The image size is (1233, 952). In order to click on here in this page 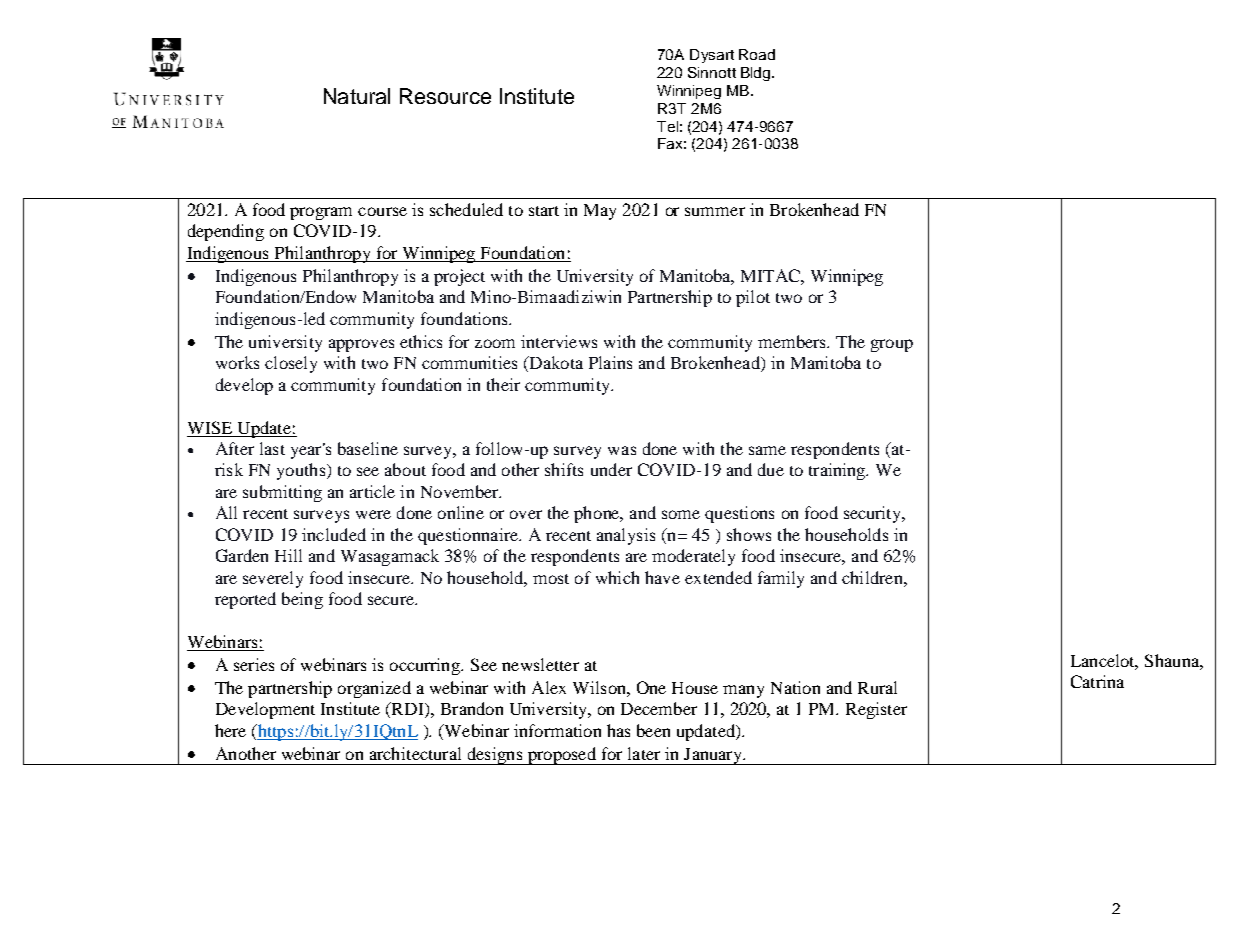, I will do `click(230, 730)`.
